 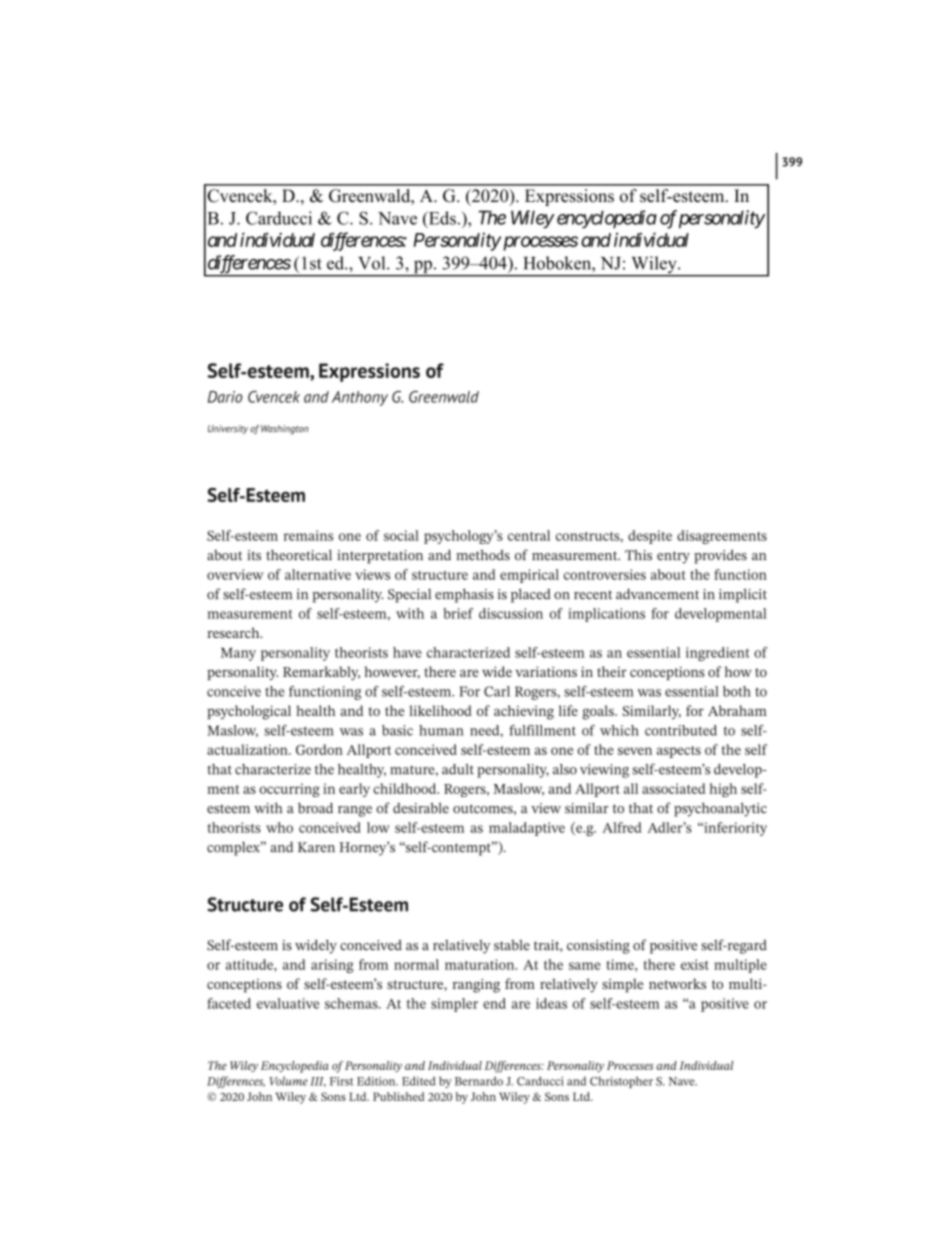 What do you see at coordinates (288, 1081) in the screenshot?
I see `Volume` at bounding box center [288, 1081].
